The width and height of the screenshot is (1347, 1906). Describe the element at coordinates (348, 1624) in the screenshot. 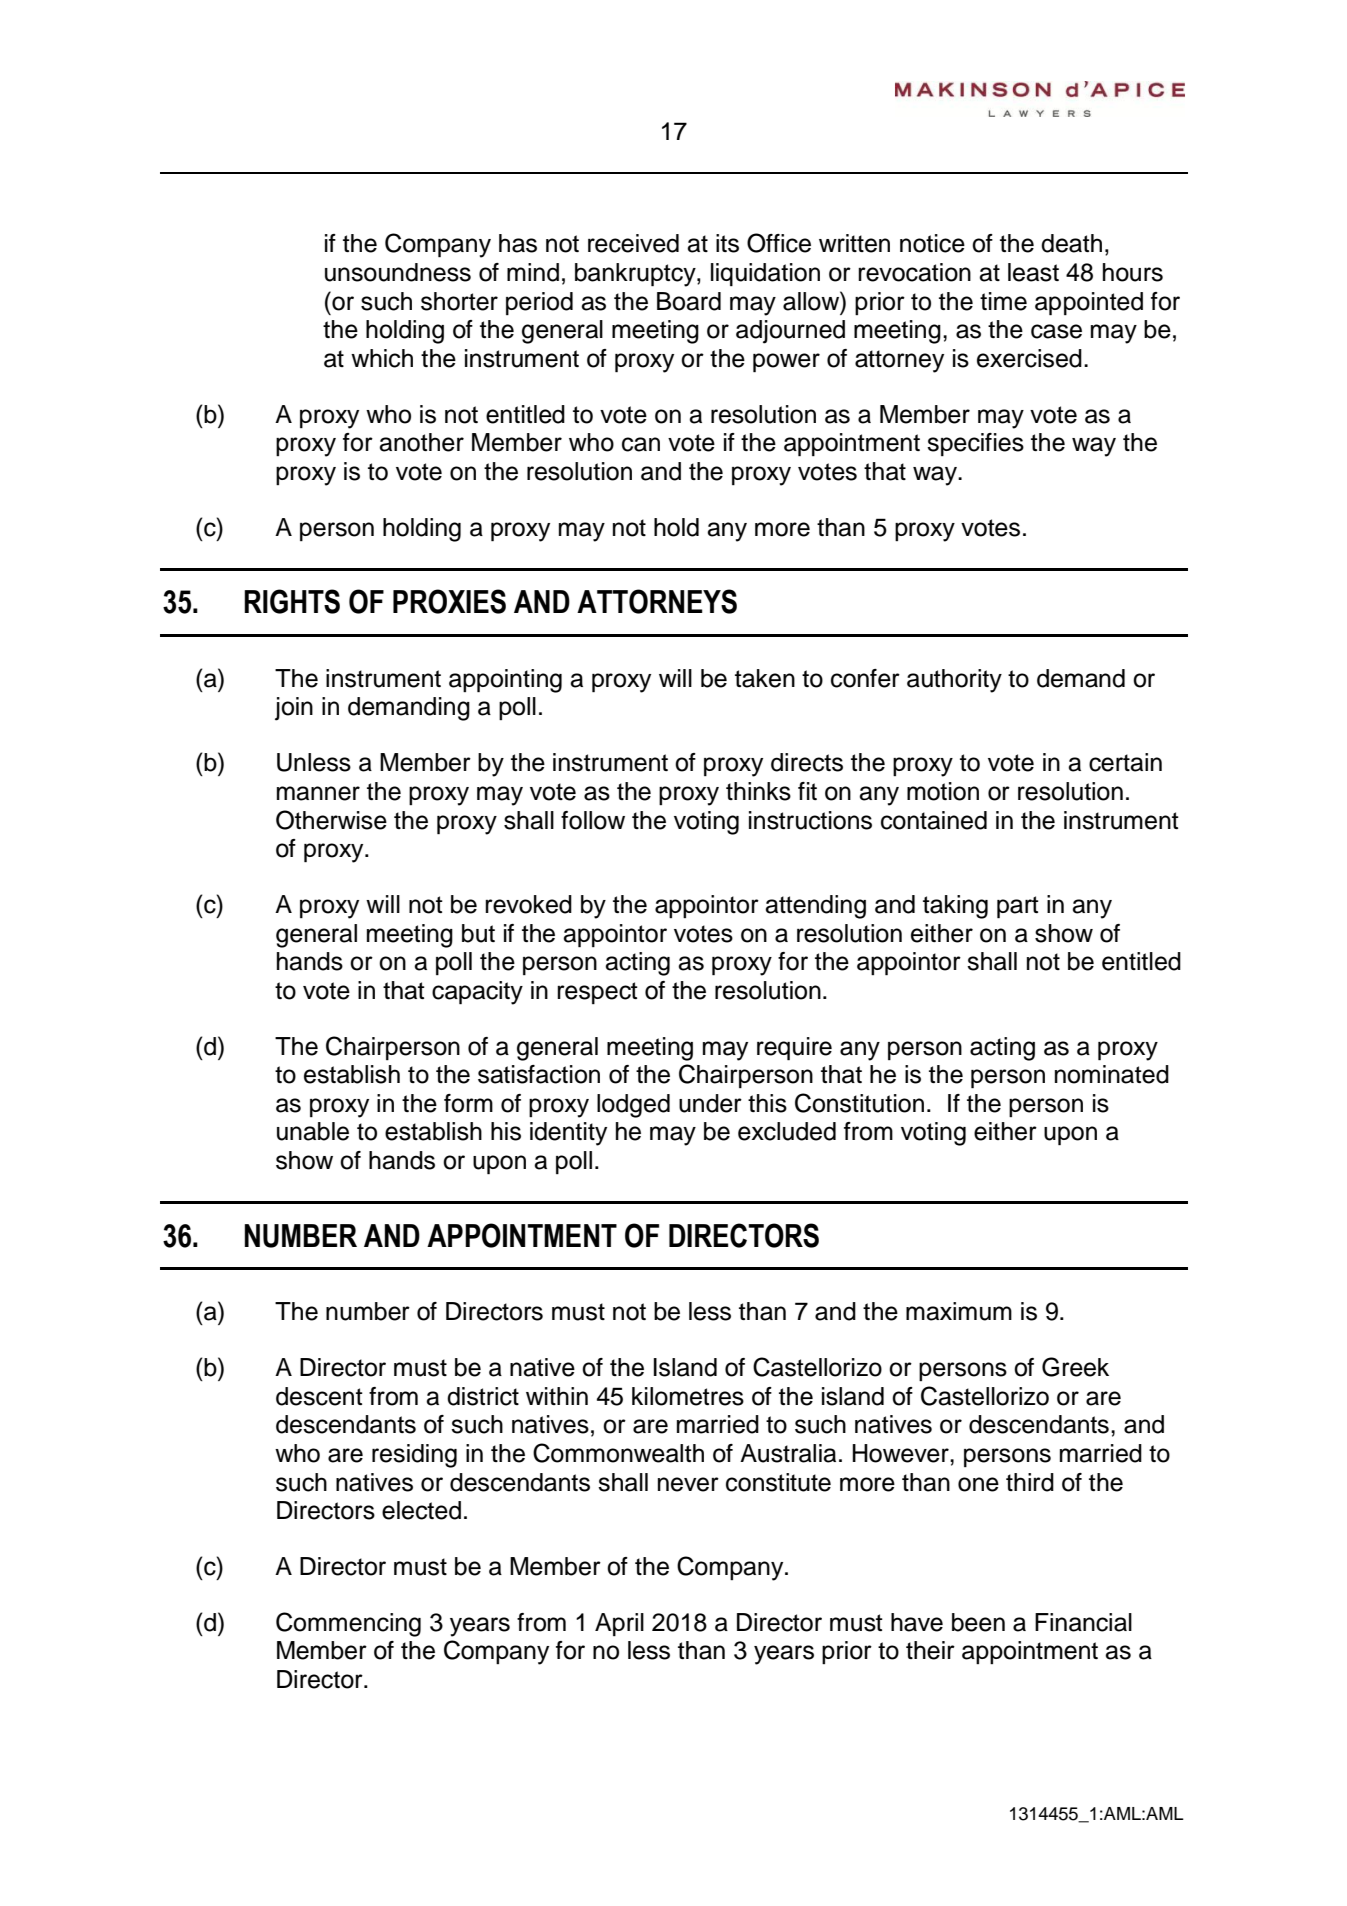

I see `Commencing` at that location.
